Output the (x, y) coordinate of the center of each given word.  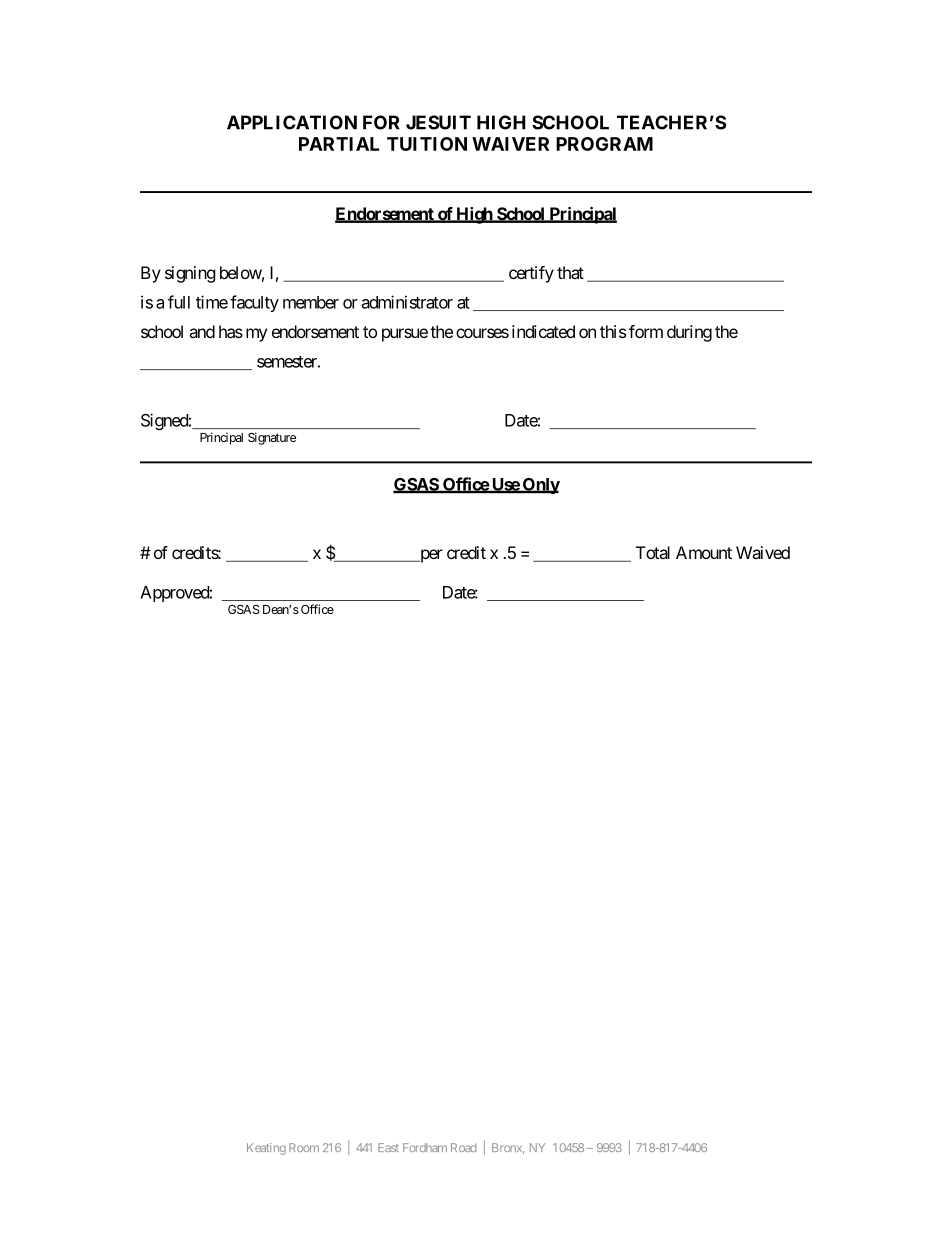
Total (653, 552)
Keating (266, 1149)
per (430, 556)
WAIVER (510, 144)
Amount (704, 552)
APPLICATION (292, 122)
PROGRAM (604, 144)
